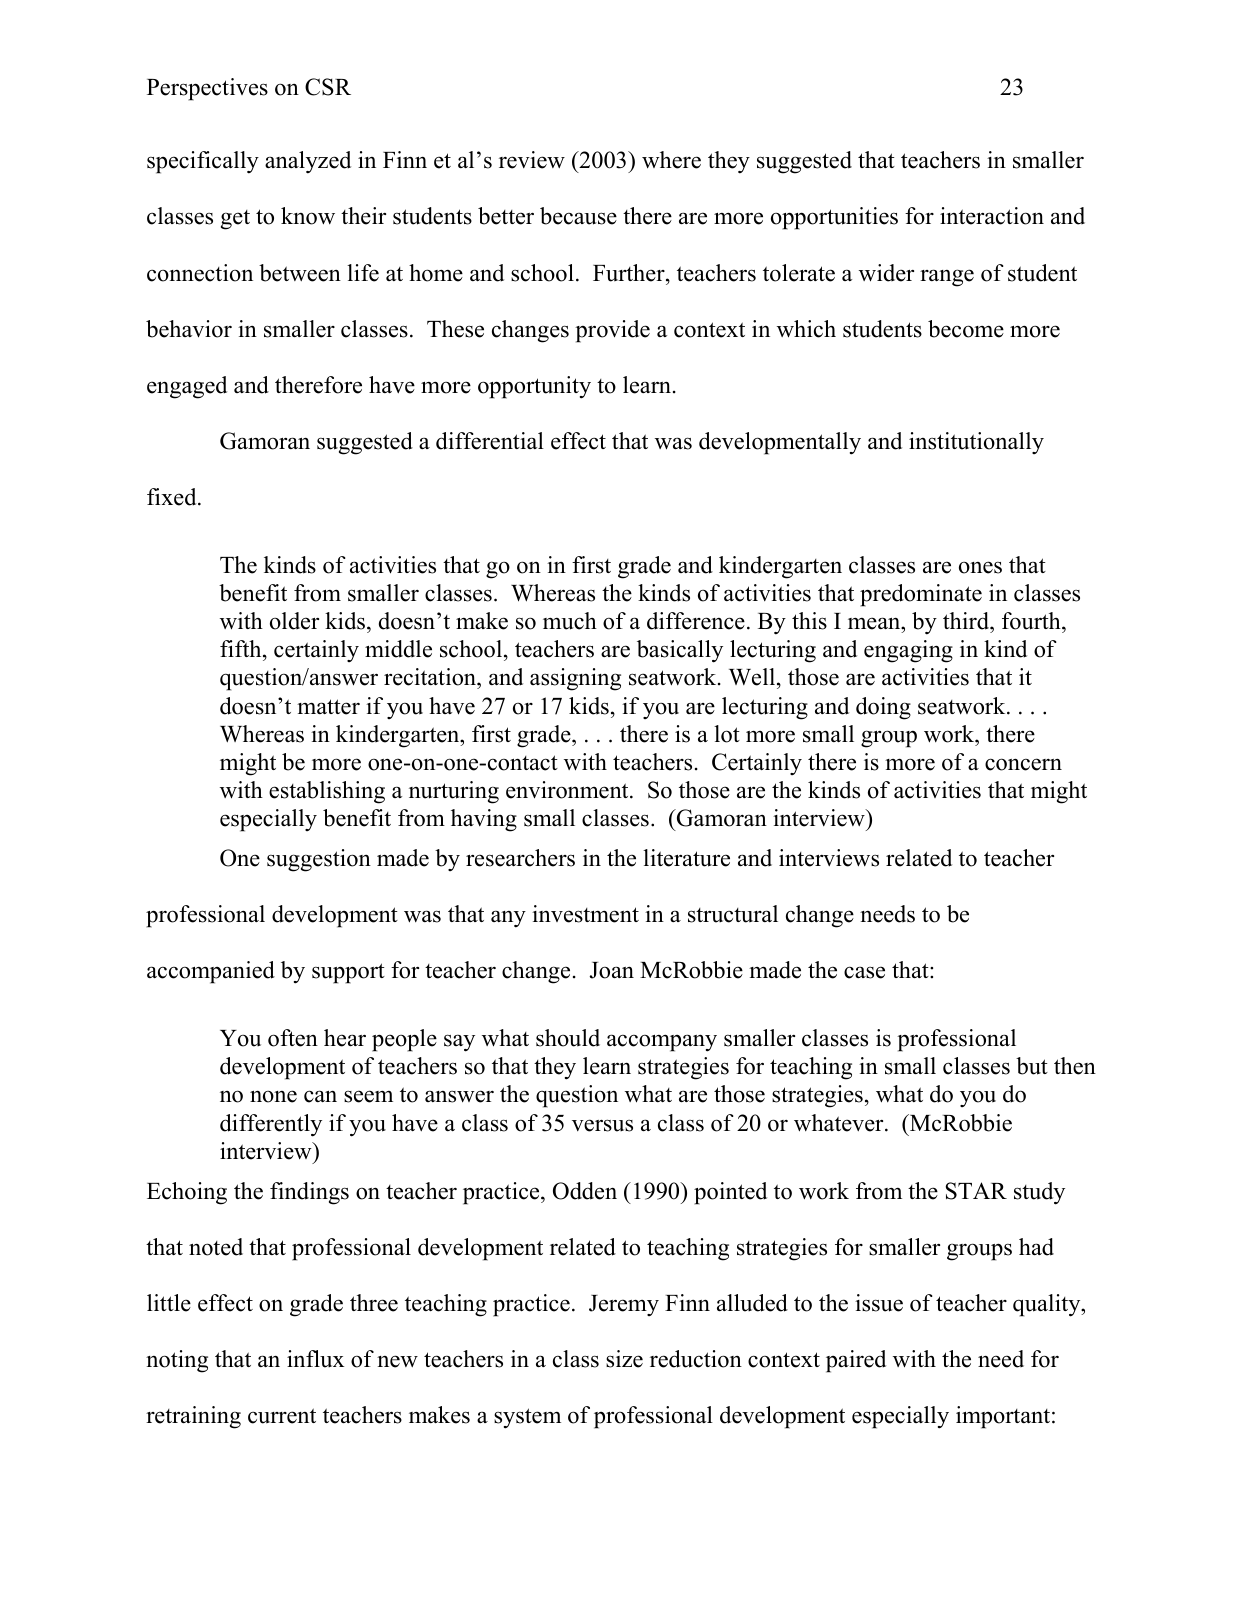 Image resolution: width=1244 pixels, height=1610 pixels. What do you see at coordinates (992, 216) in the screenshot?
I see `interaction` at bounding box center [992, 216].
